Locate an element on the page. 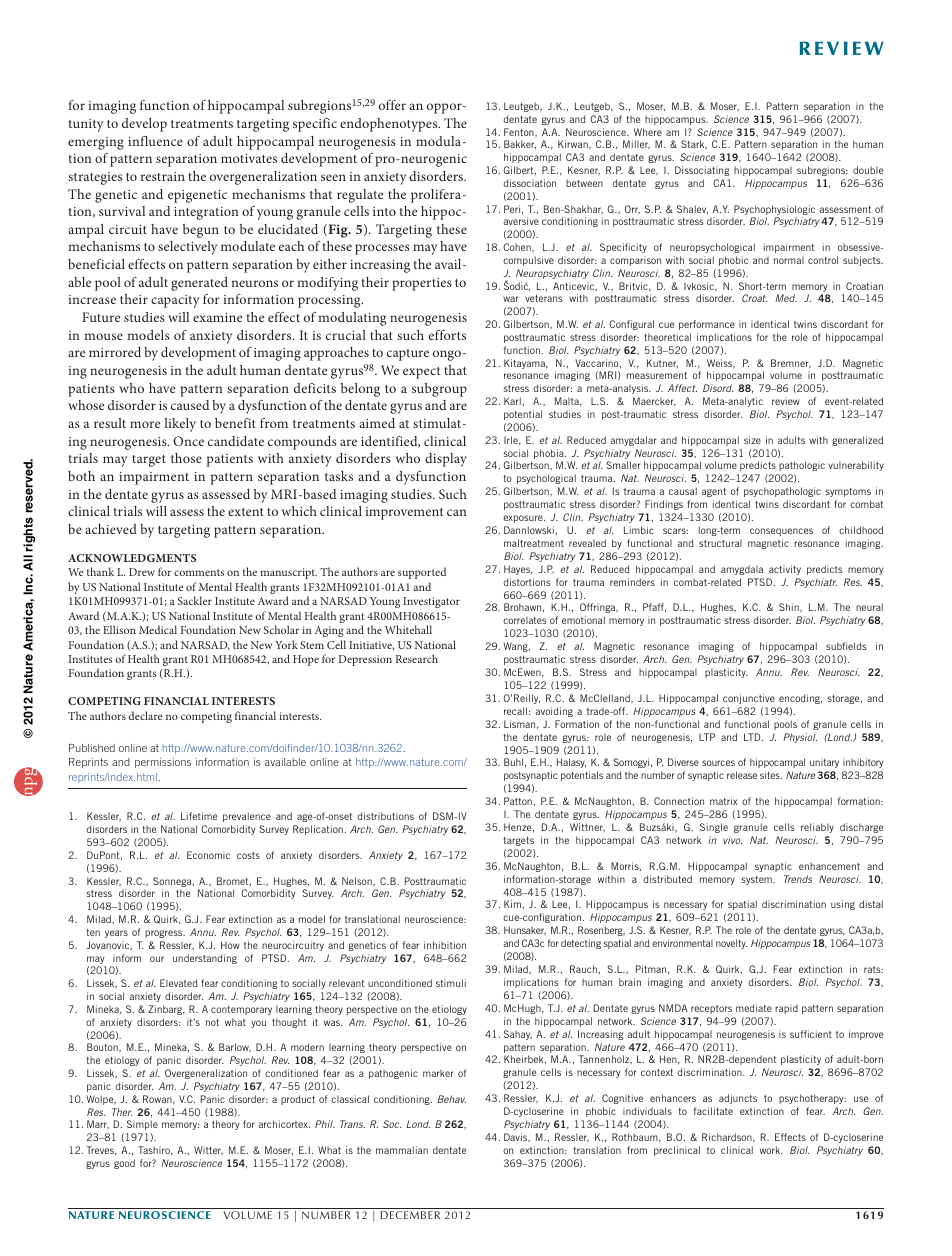 The width and height of the page is (952, 1256). permissions is located at coordinates (163, 763).
